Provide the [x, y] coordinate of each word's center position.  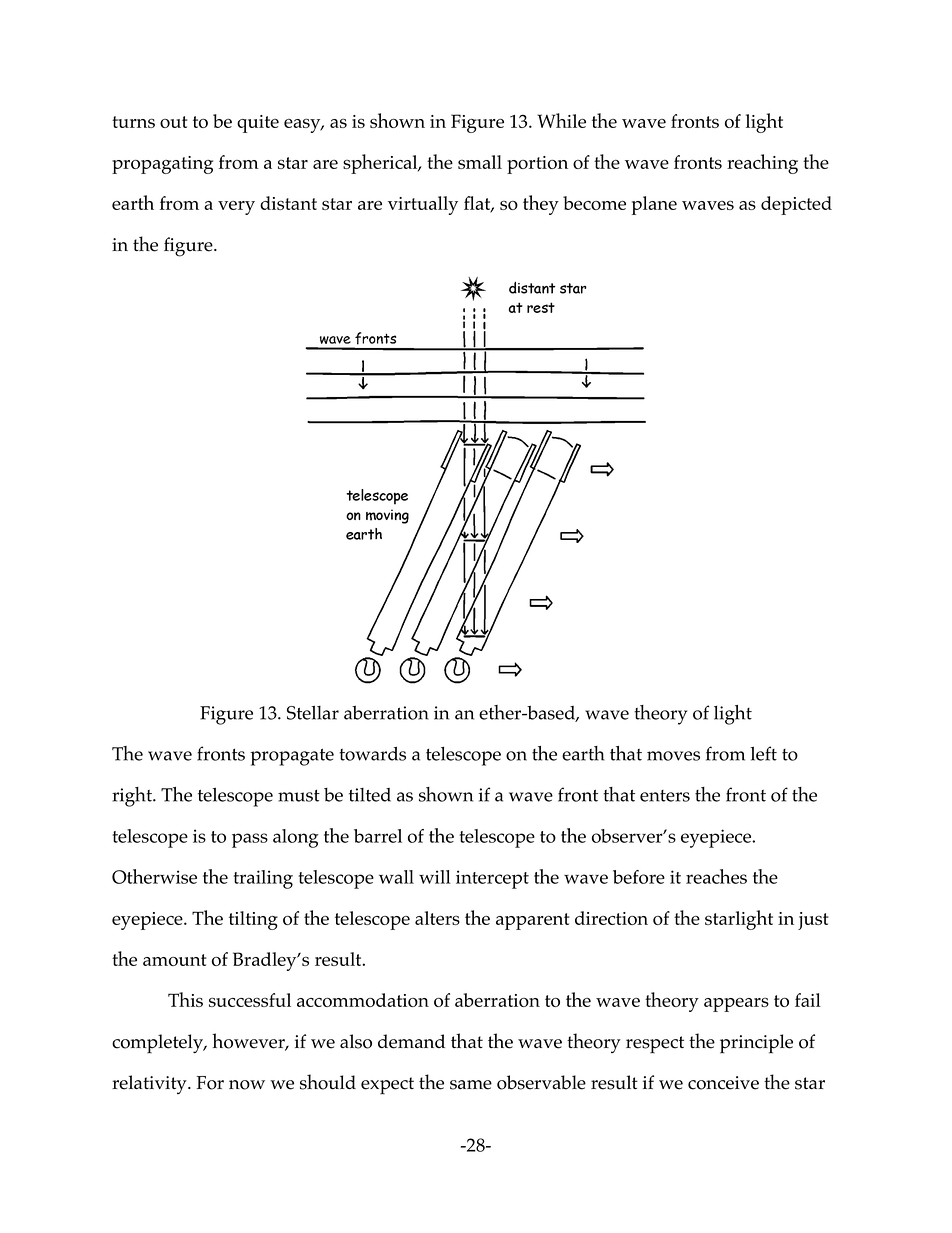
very [236, 208]
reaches [716, 876]
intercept [492, 879]
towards [372, 754]
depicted [796, 205]
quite [258, 124]
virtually [423, 205]
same [471, 1085]
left [764, 753]
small [480, 162]
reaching [762, 164]
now [247, 1085]
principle [756, 1044]
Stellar [313, 712]
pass [250, 840]
